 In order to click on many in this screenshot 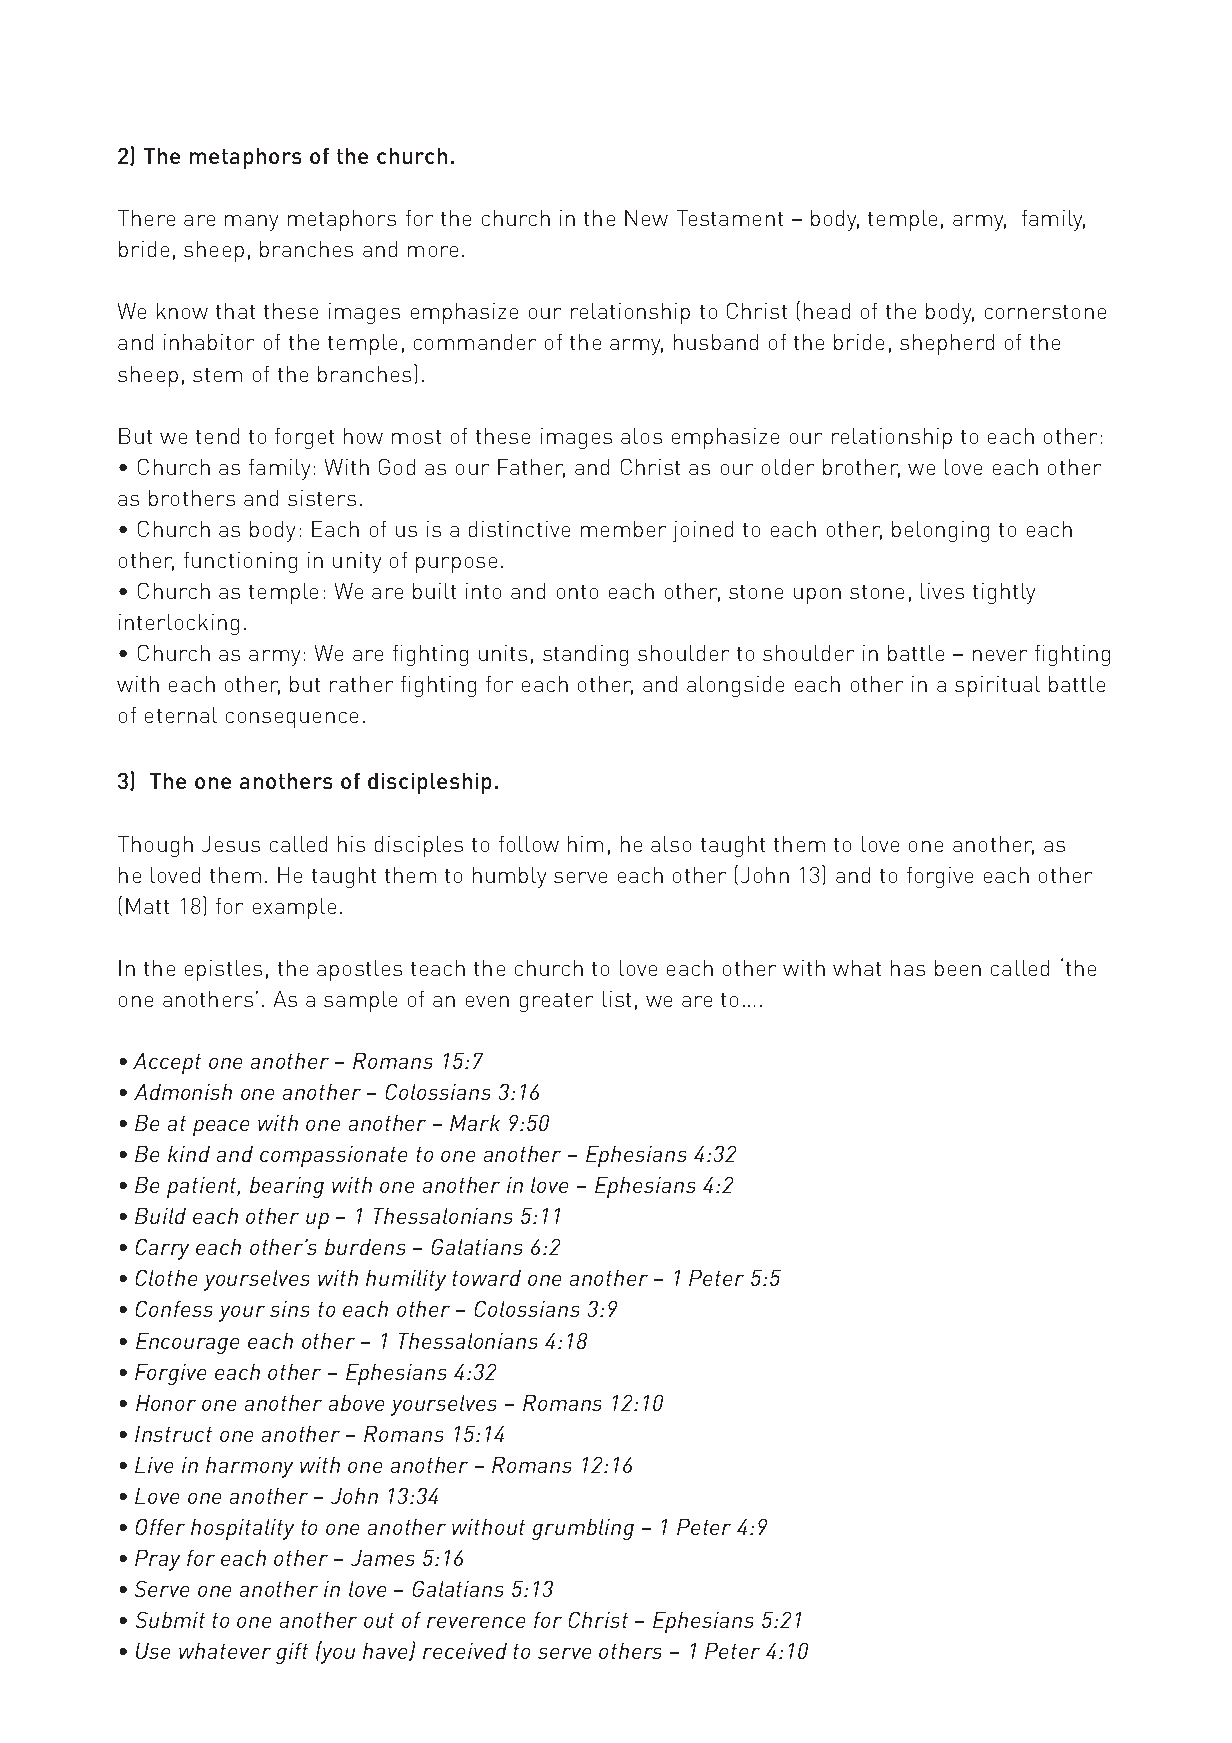, I will do `click(251, 223)`.
